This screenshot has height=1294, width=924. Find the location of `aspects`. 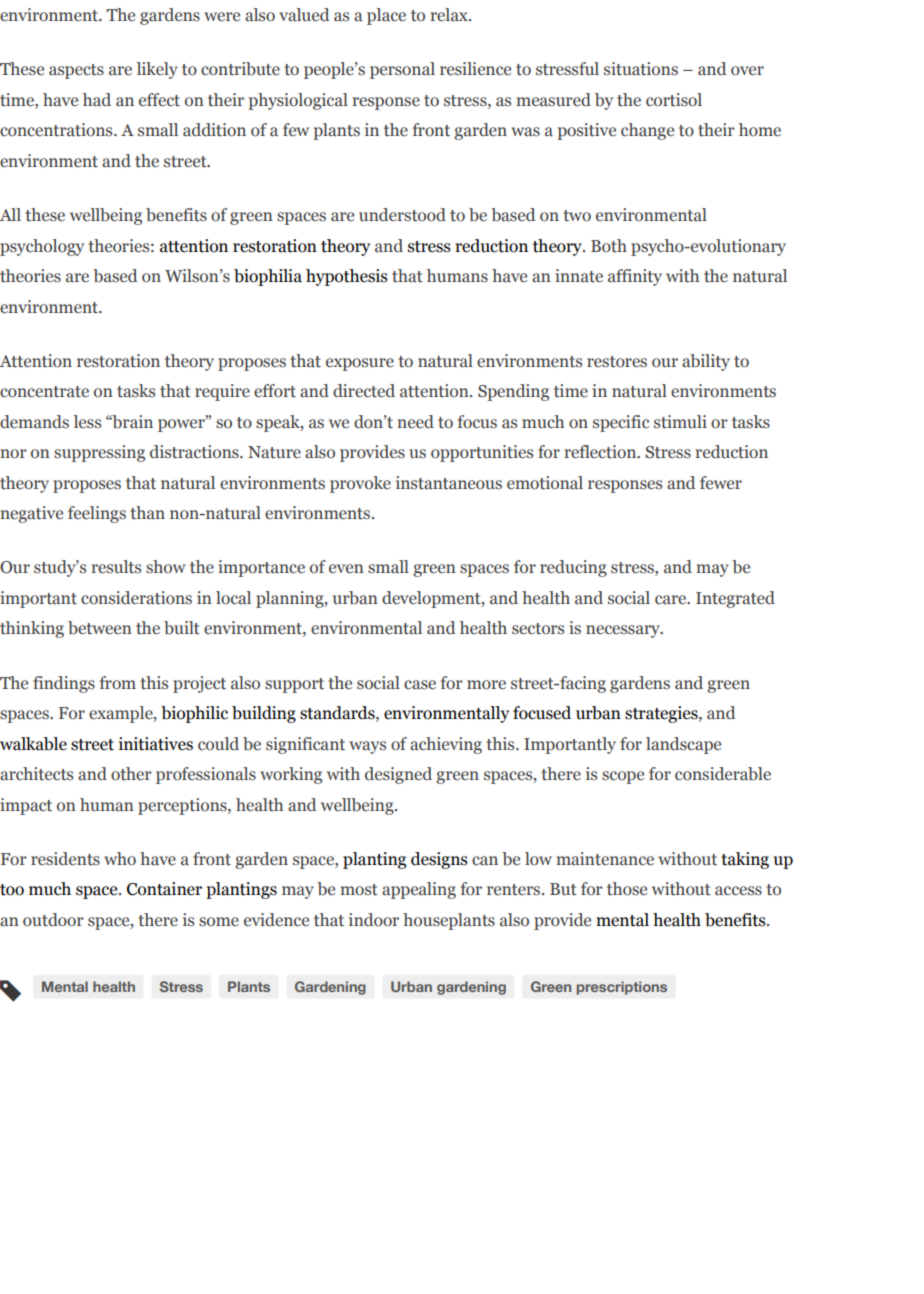

aspects is located at coordinates (76, 71).
